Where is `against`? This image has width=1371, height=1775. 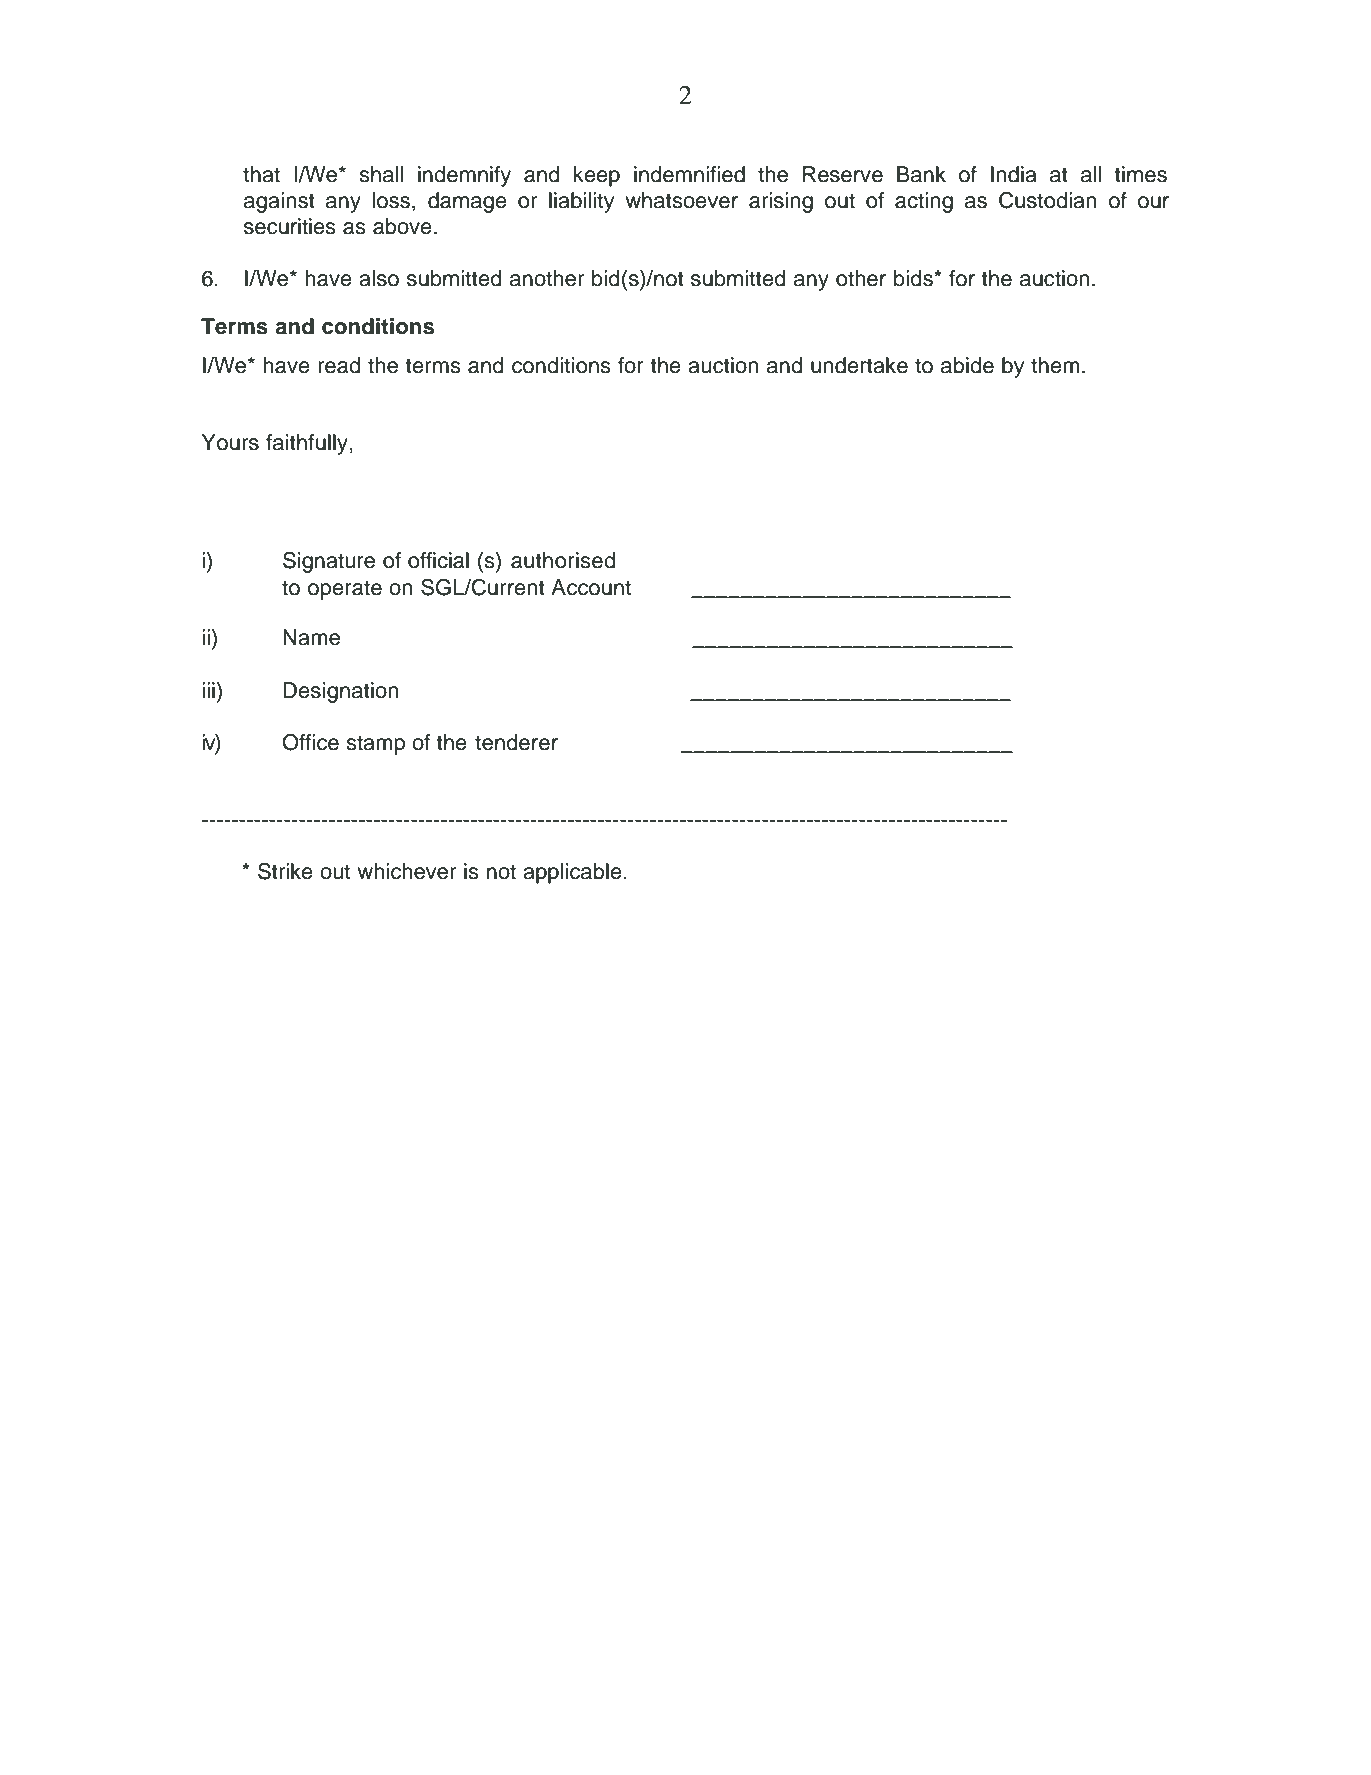
against is located at coordinates (279, 202).
